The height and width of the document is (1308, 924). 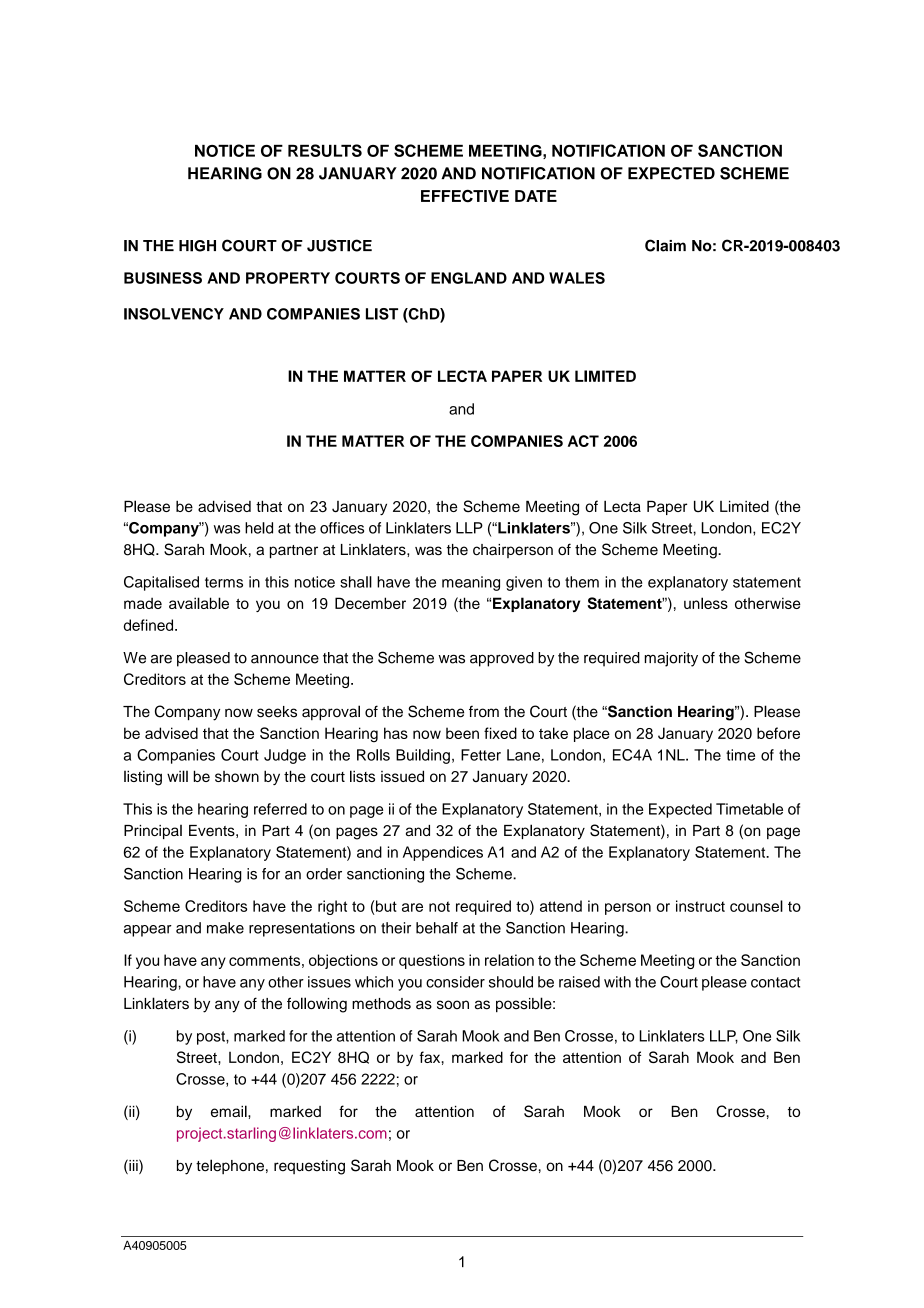 What do you see at coordinates (465, 196) in the document?
I see `EFFECTIVE` at bounding box center [465, 196].
